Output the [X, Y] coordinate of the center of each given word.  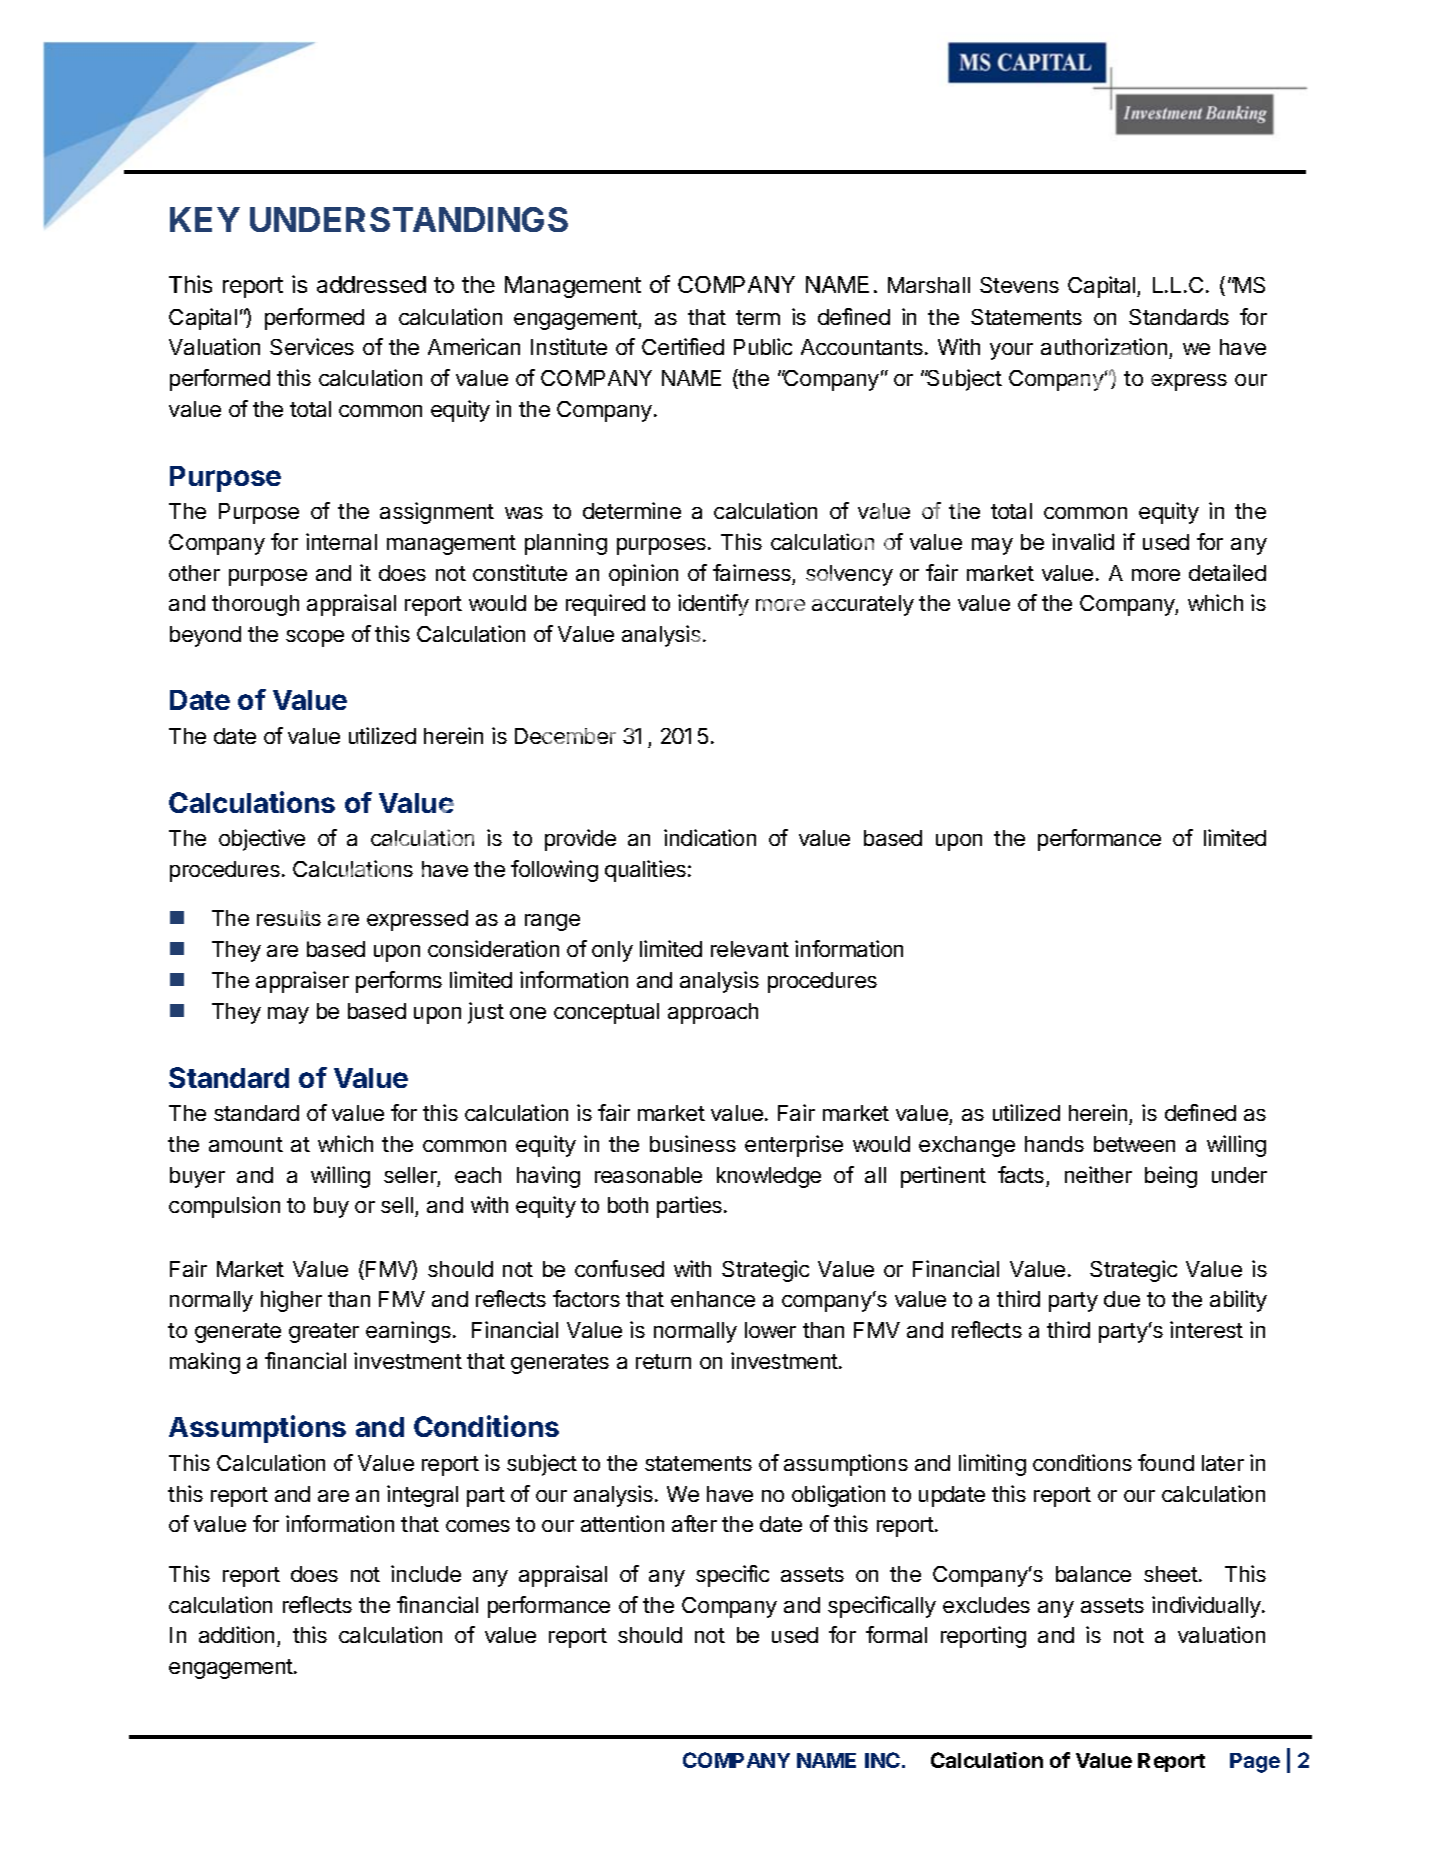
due [1122, 1299]
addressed [371, 284]
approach [713, 1013]
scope [315, 638]
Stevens [1019, 285]
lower [770, 1330]
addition [236, 1634]
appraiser [302, 982]
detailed [1227, 572]
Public [763, 346]
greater [324, 1333]
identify [713, 605]
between [1134, 1144]
